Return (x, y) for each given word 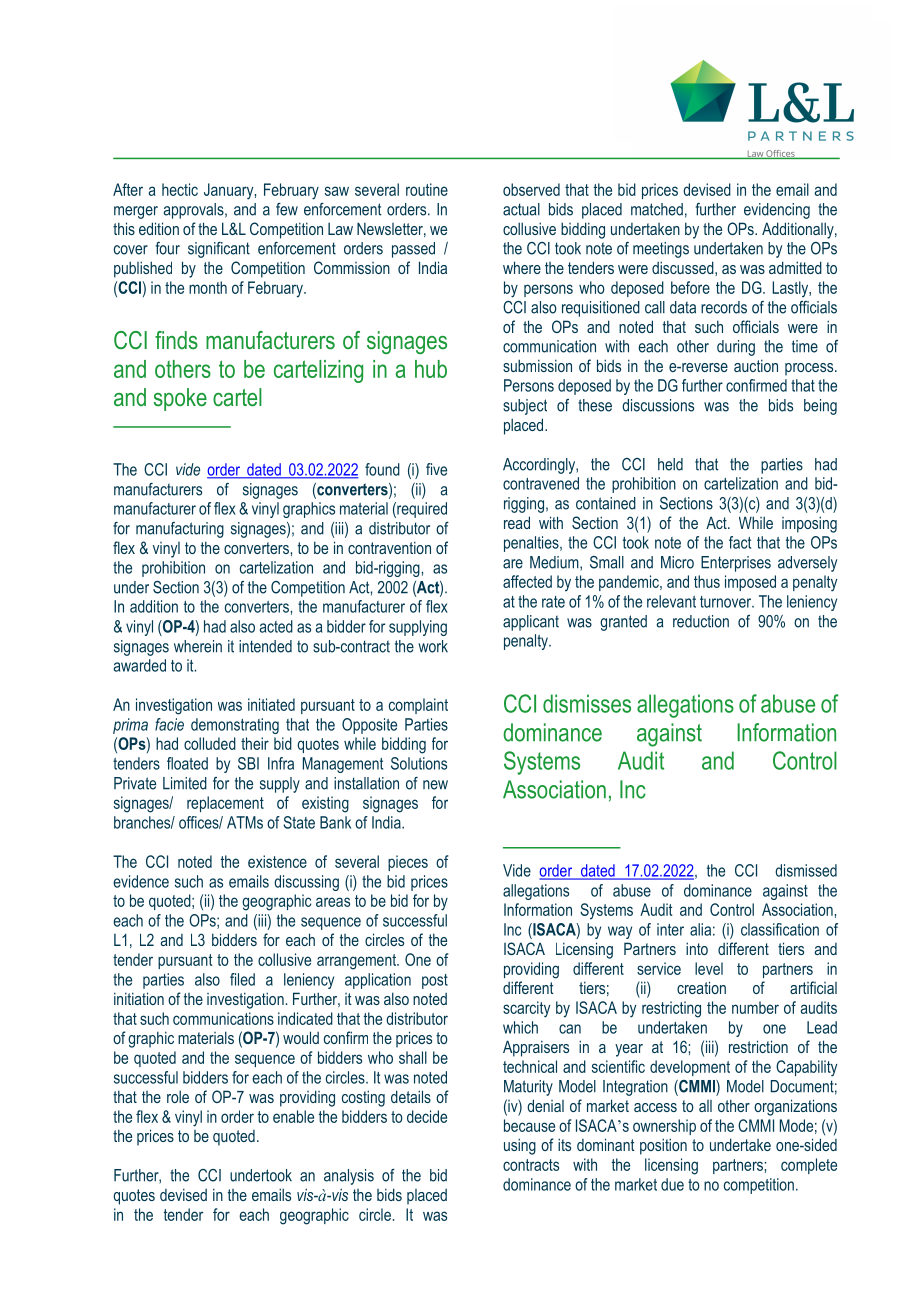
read (517, 522)
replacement (225, 804)
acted (276, 626)
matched (657, 209)
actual (521, 209)
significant (219, 250)
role (178, 1096)
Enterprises (736, 564)
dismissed (806, 870)
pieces (408, 863)
